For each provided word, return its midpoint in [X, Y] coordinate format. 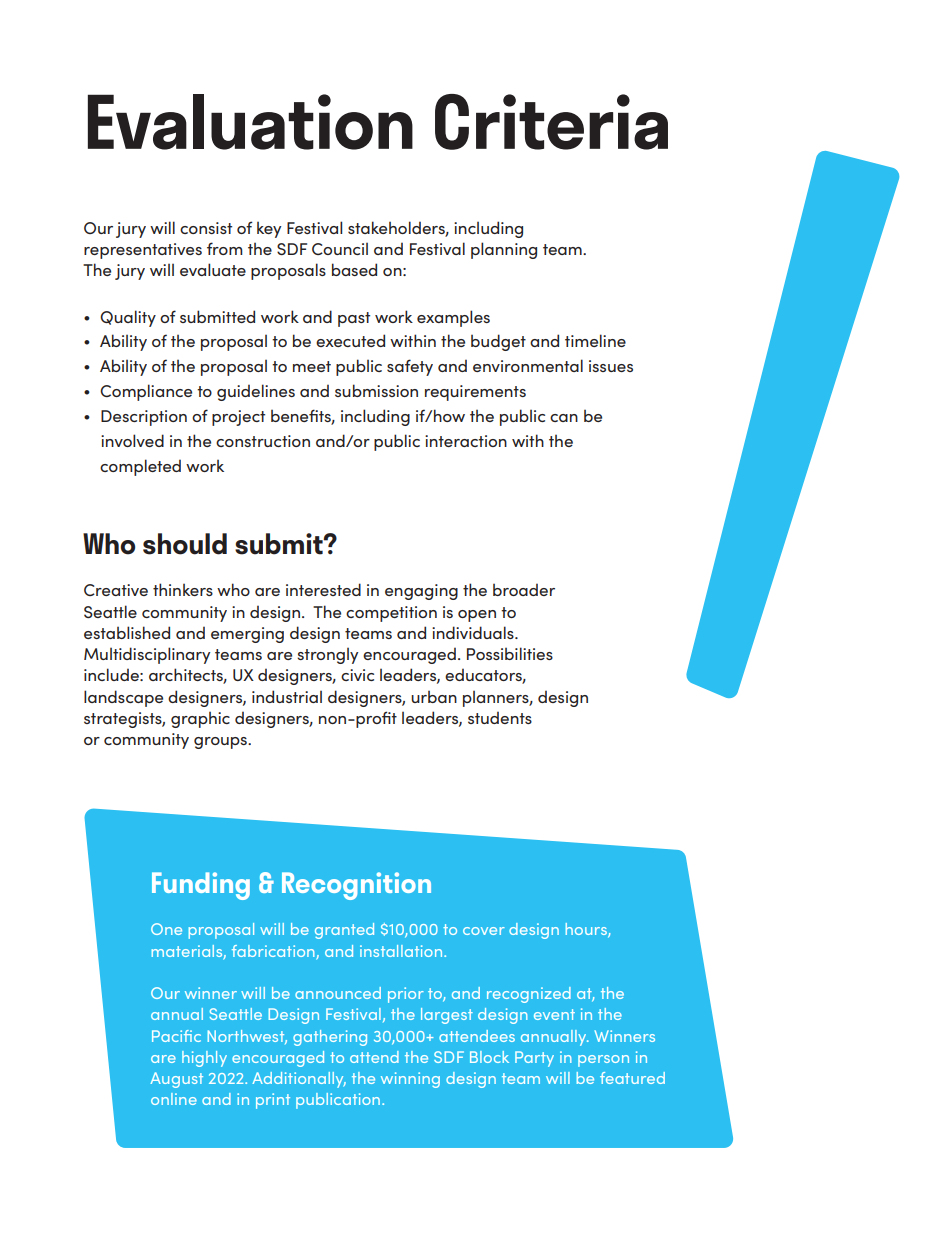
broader [524, 589]
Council [340, 248]
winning [410, 1080]
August [176, 1080]
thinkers [183, 589]
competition [391, 614]
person [603, 1061]
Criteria [551, 122]
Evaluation [250, 122]
